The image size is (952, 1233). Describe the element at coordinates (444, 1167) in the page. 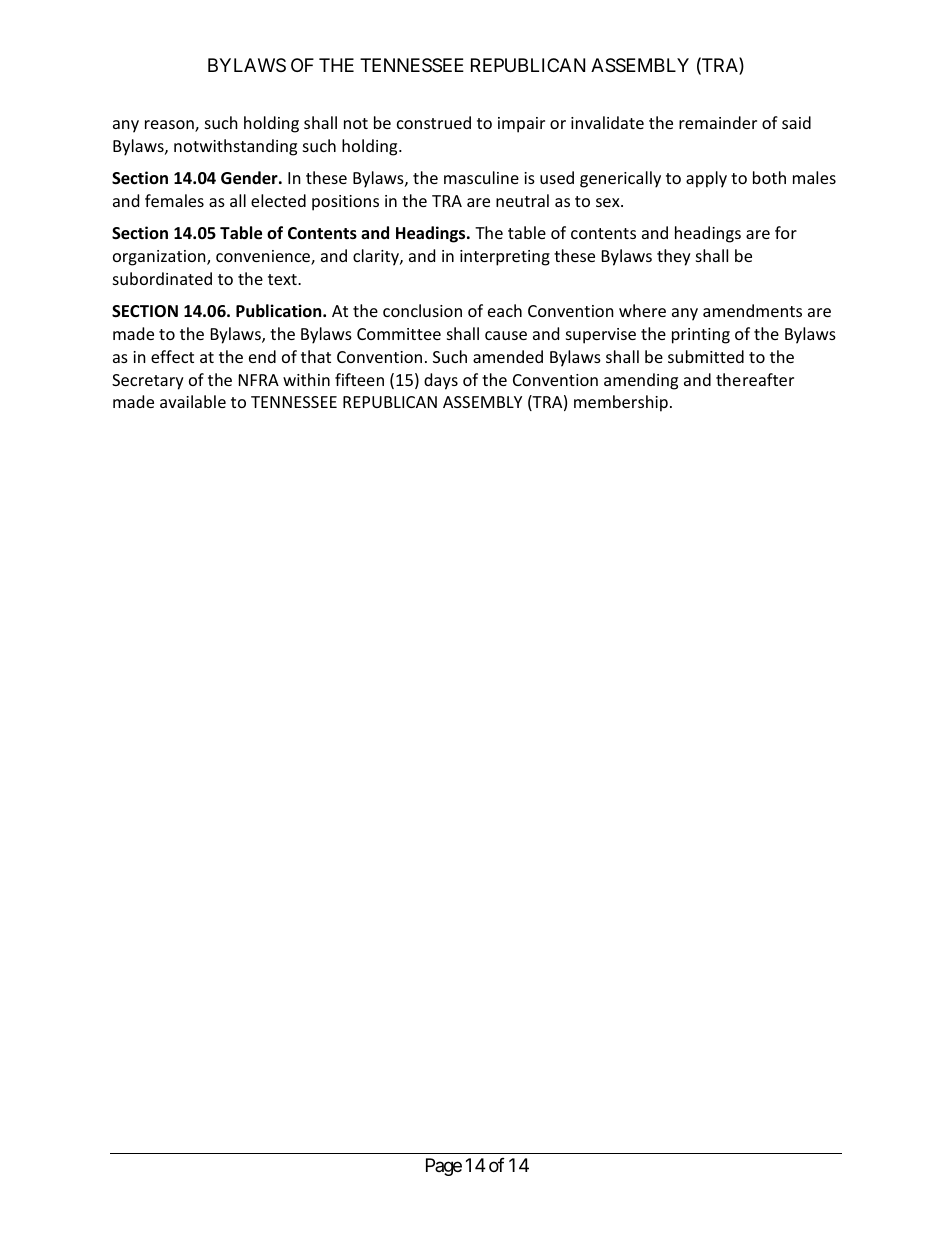

I see `Page` at that location.
